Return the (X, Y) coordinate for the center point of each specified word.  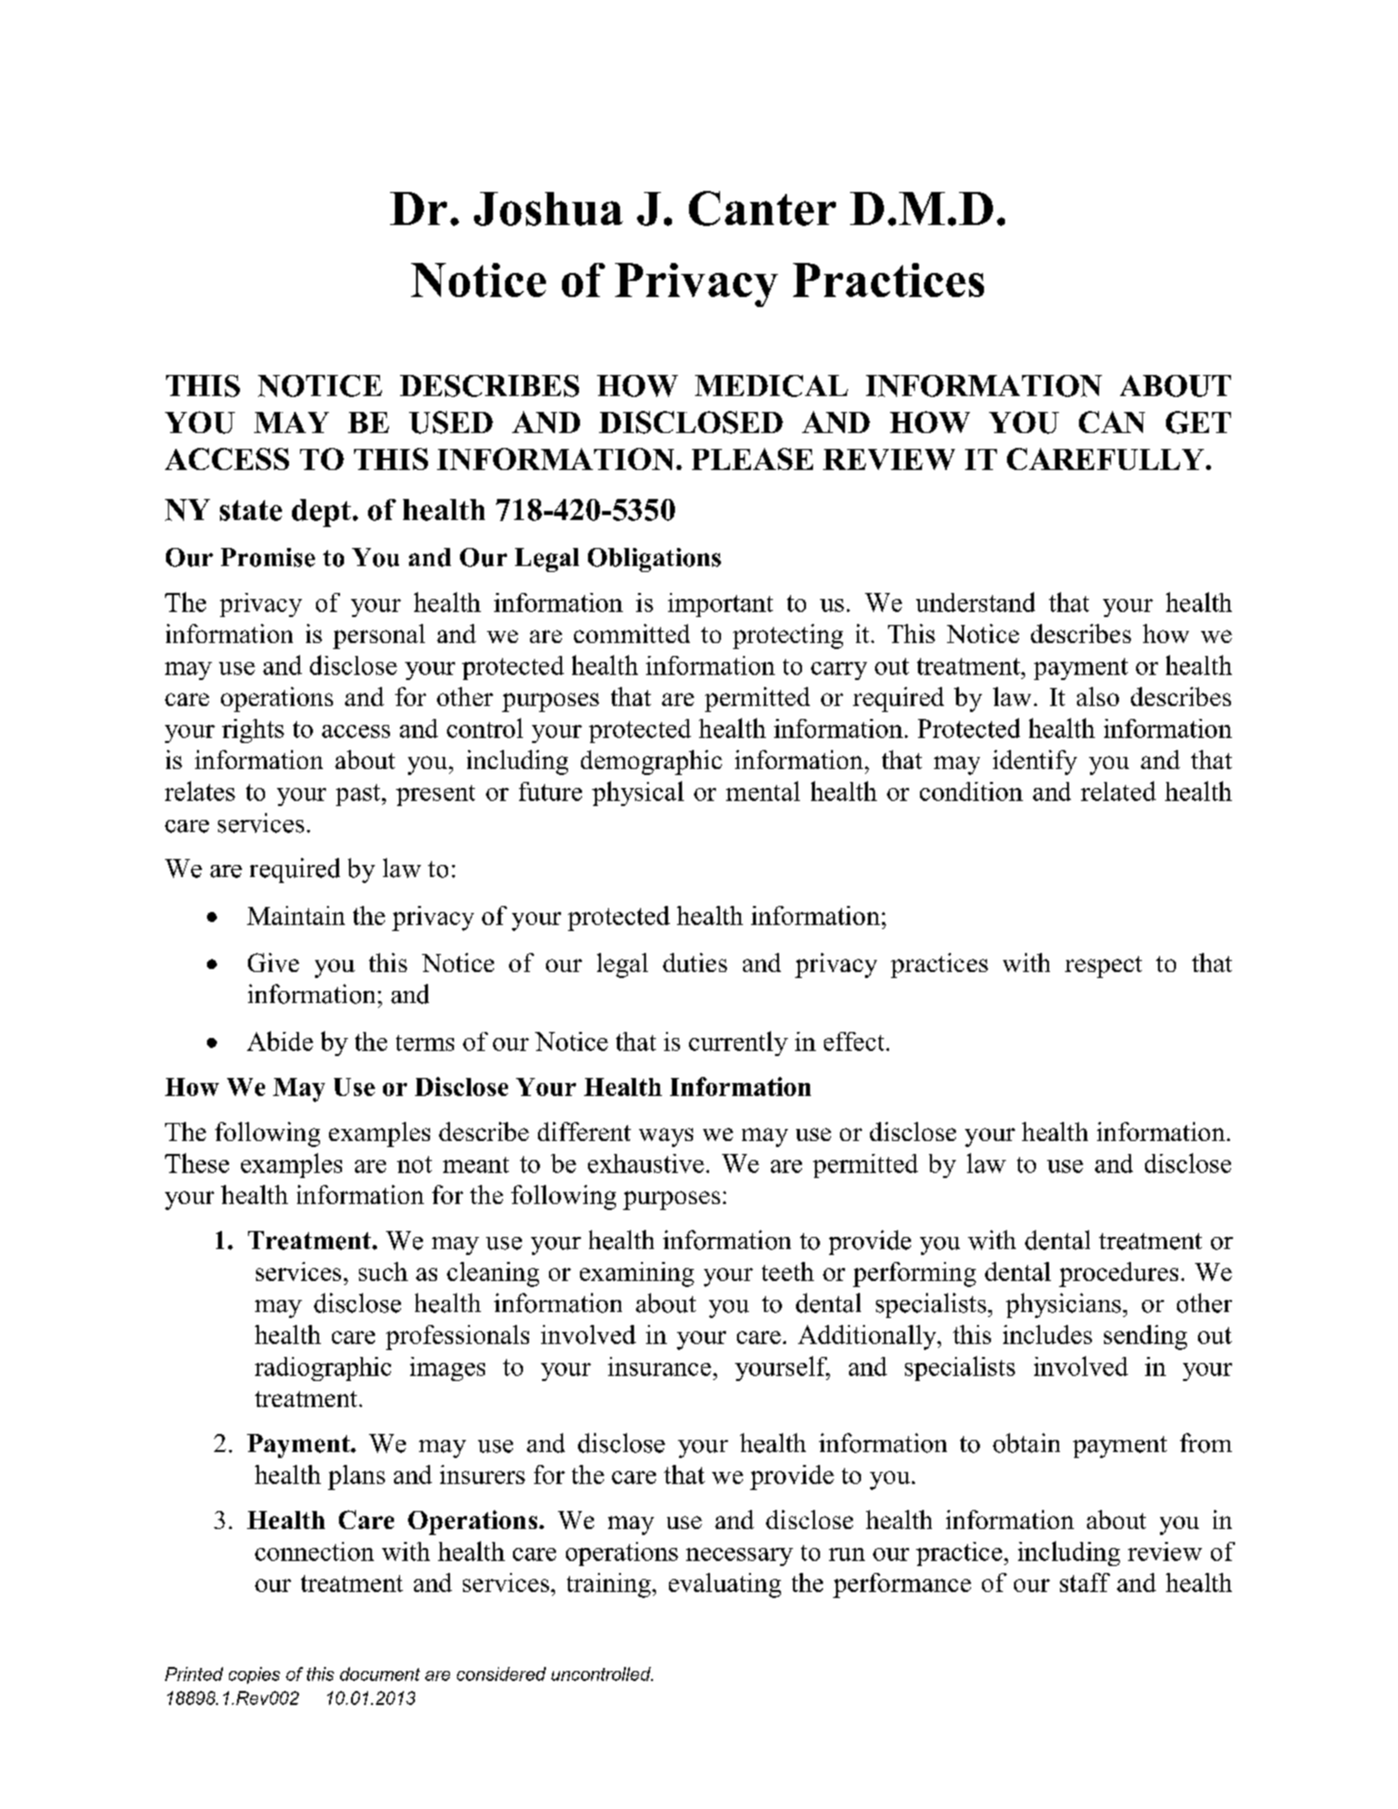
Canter (762, 208)
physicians (1063, 1305)
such (383, 1271)
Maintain (296, 915)
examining (637, 1274)
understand (975, 602)
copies (254, 1675)
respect (1103, 967)
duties (695, 962)
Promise (268, 557)
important (720, 605)
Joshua (548, 209)
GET (1198, 422)
